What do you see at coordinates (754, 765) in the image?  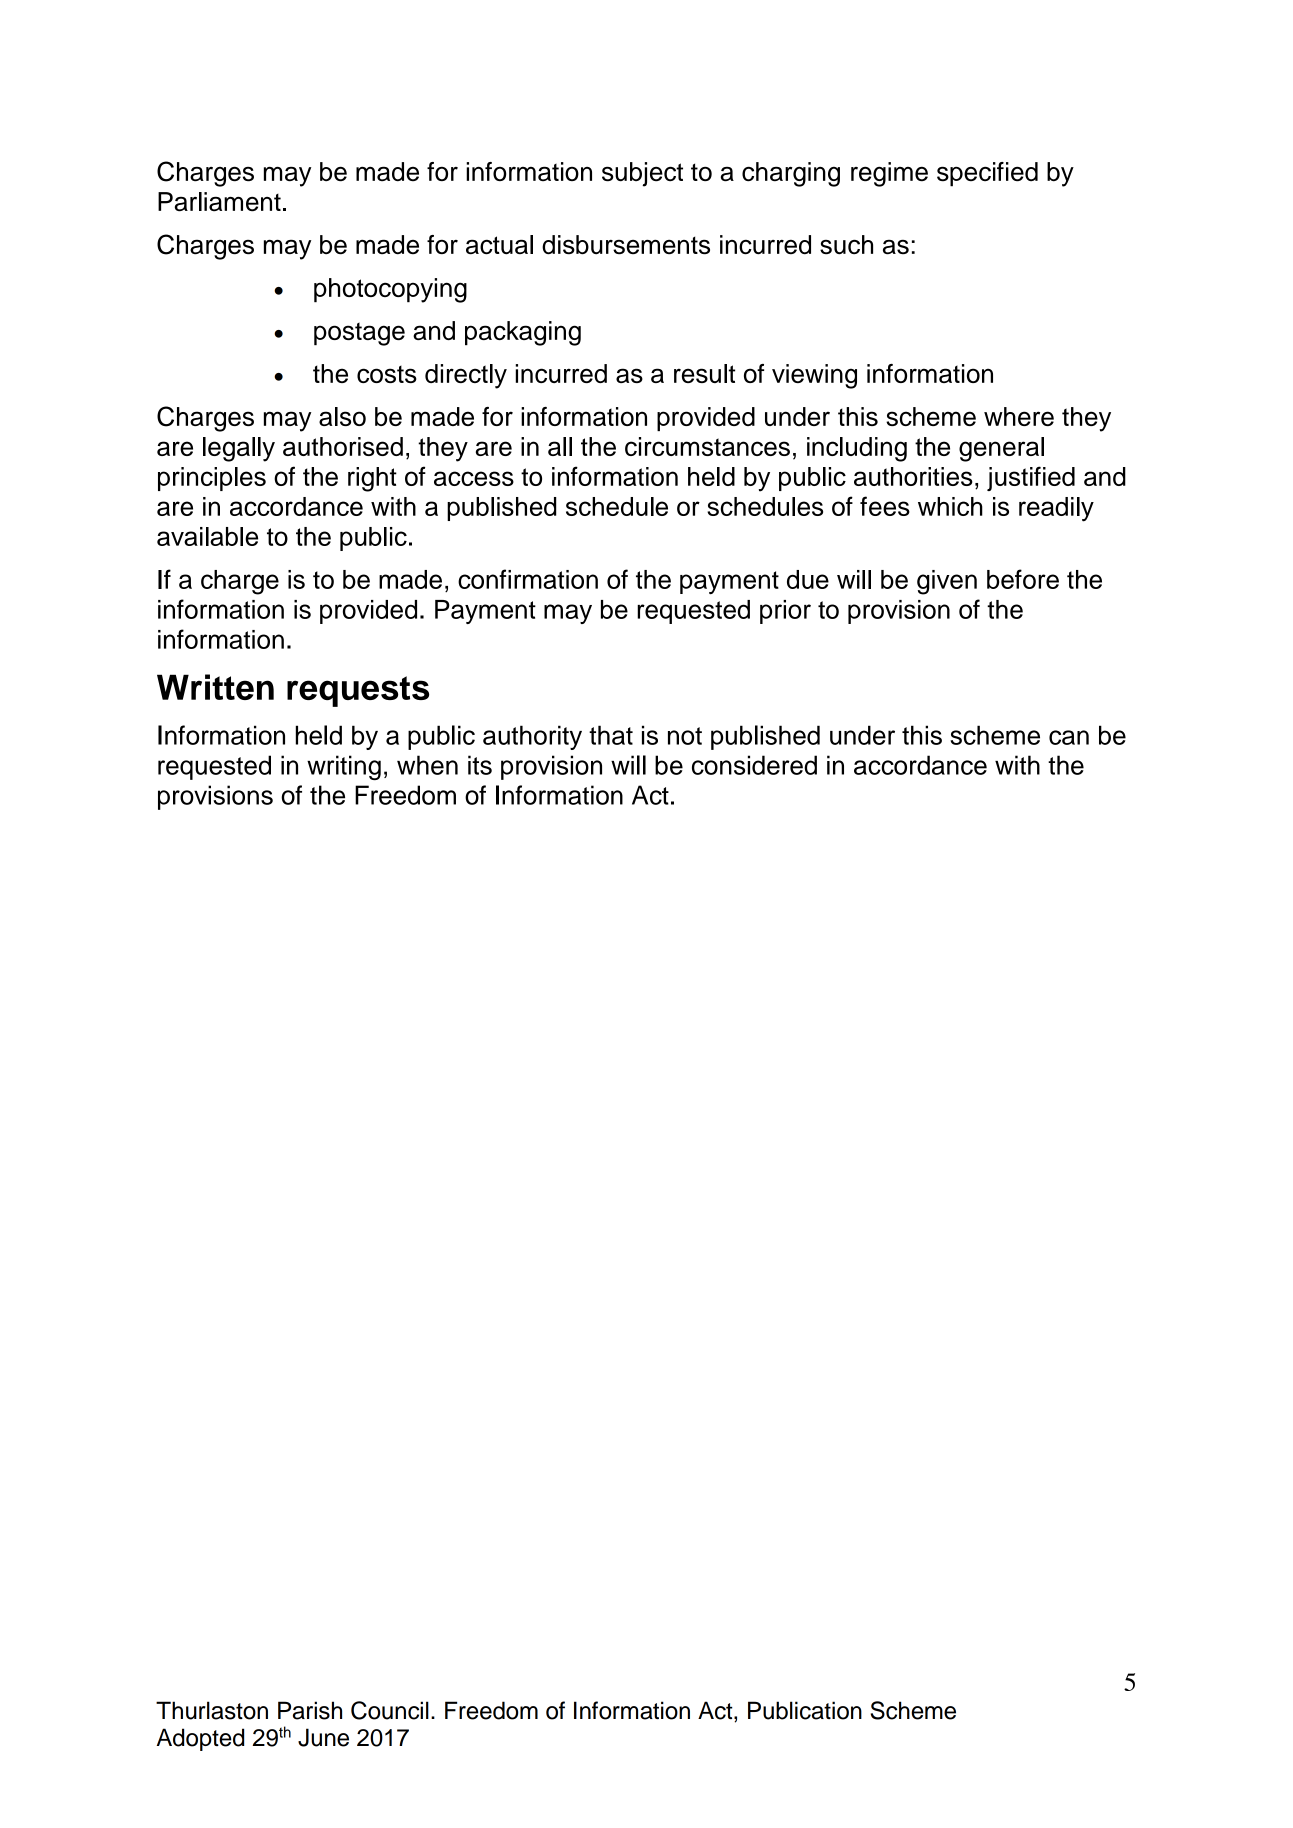 I see `considered` at bounding box center [754, 765].
